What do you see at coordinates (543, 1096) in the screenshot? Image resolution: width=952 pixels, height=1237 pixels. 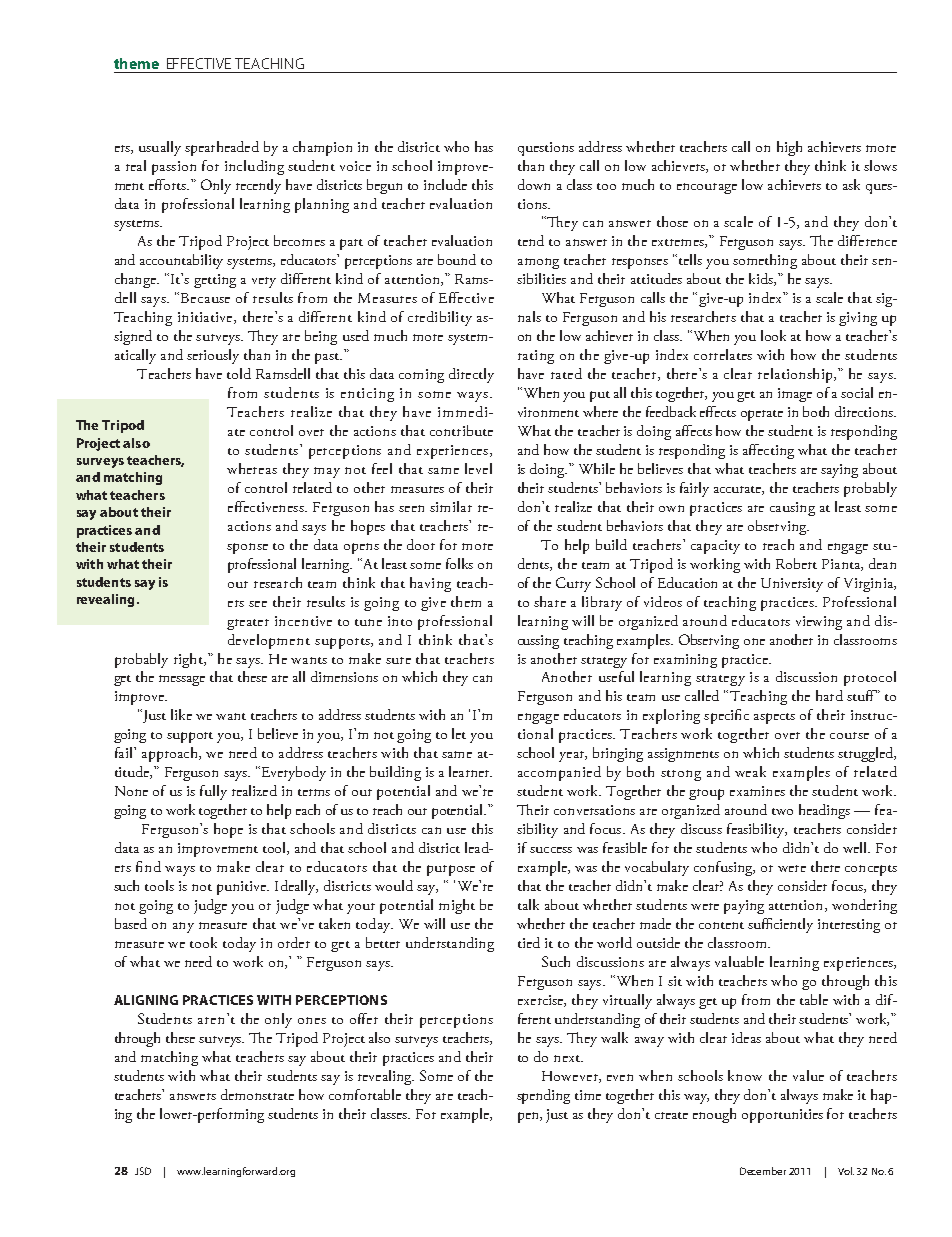 I see `spending` at bounding box center [543, 1096].
